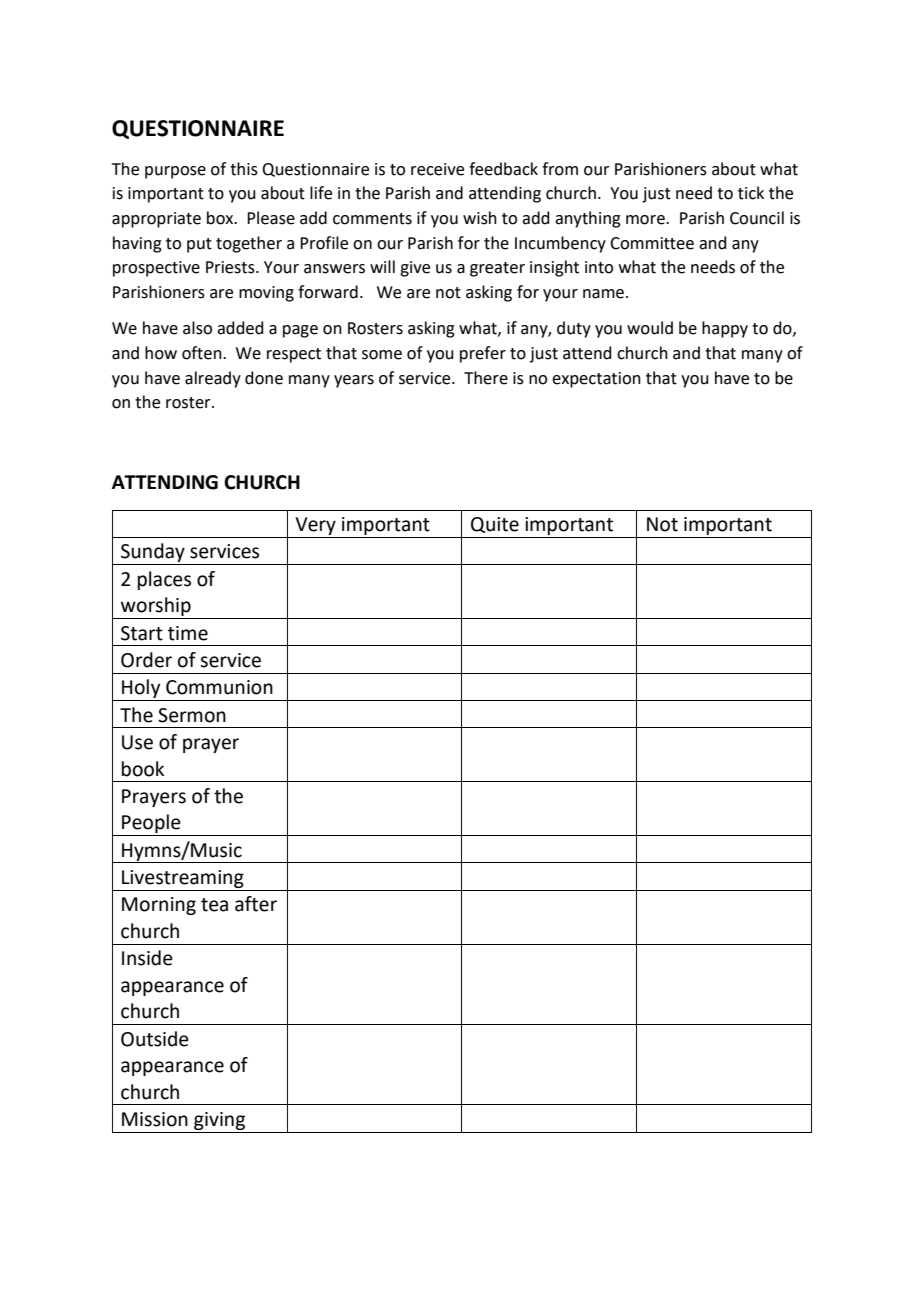 The height and width of the page is (1308, 924). Describe the element at coordinates (646, 220) in the page. I see `more` at that location.
